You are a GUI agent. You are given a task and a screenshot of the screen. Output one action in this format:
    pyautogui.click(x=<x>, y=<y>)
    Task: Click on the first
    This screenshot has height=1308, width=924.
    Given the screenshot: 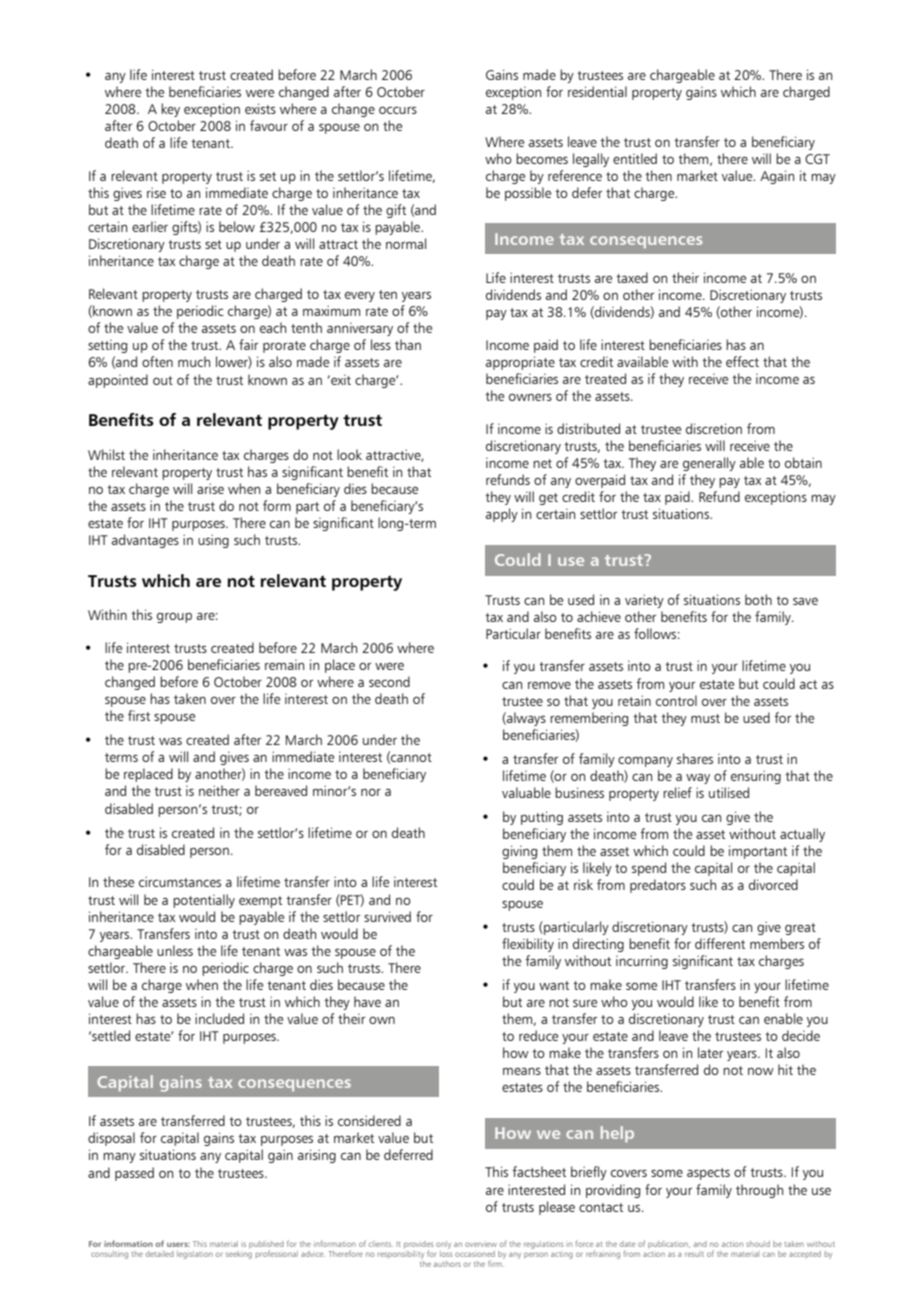 What is the action you would take?
    pyautogui.click(x=139, y=715)
